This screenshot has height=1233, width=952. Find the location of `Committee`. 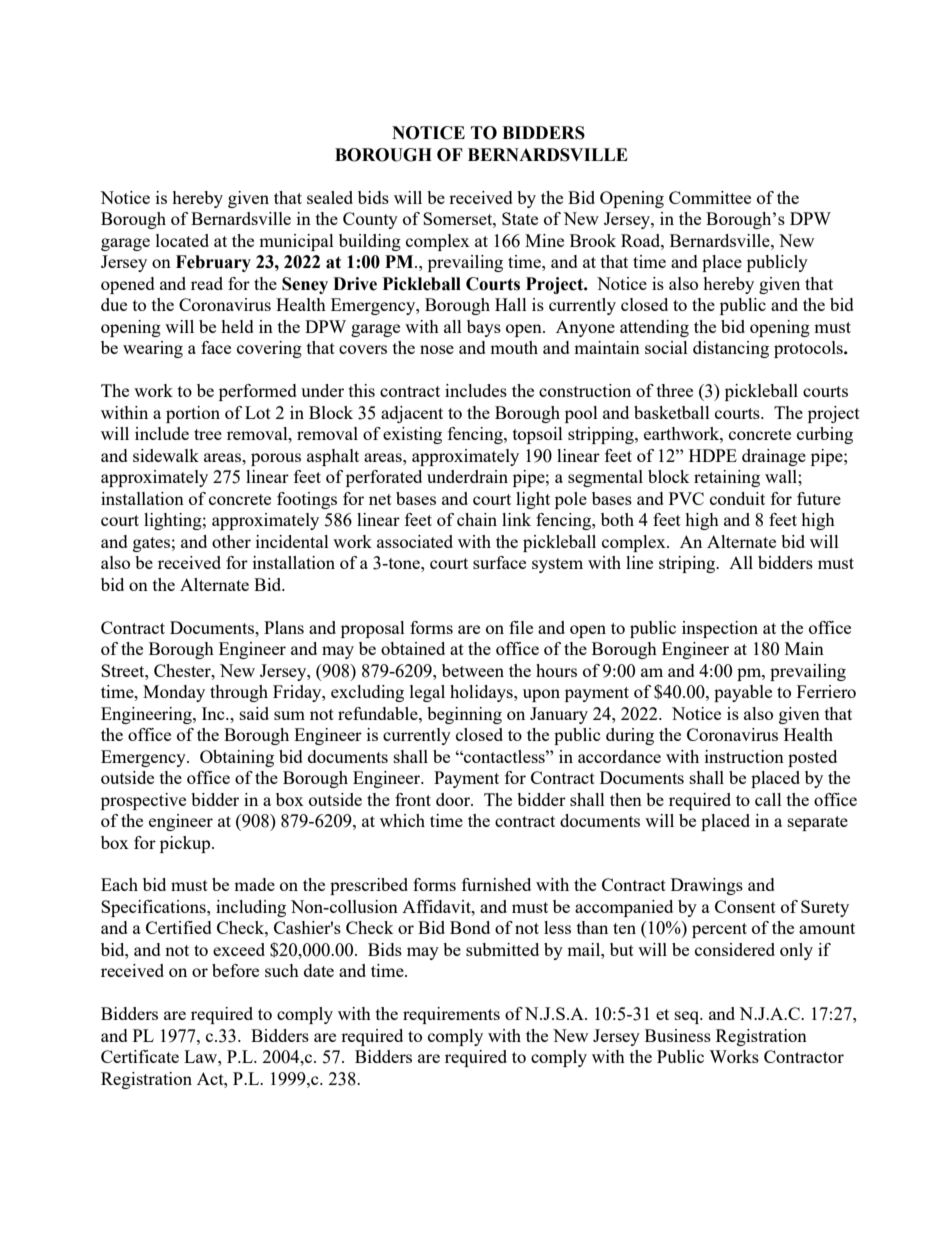

Committee is located at coordinates (710, 197).
